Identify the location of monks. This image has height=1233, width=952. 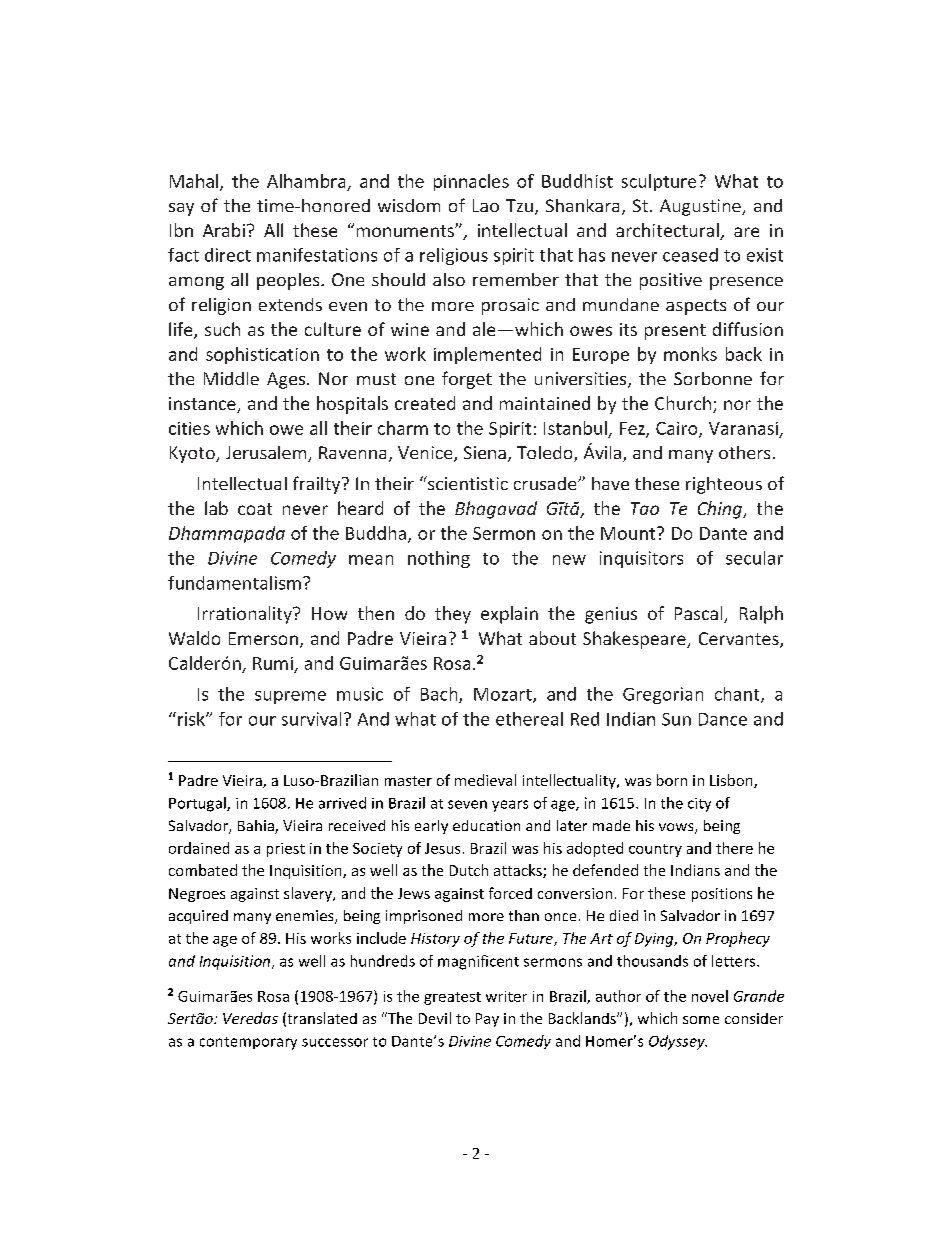
(690, 354).
